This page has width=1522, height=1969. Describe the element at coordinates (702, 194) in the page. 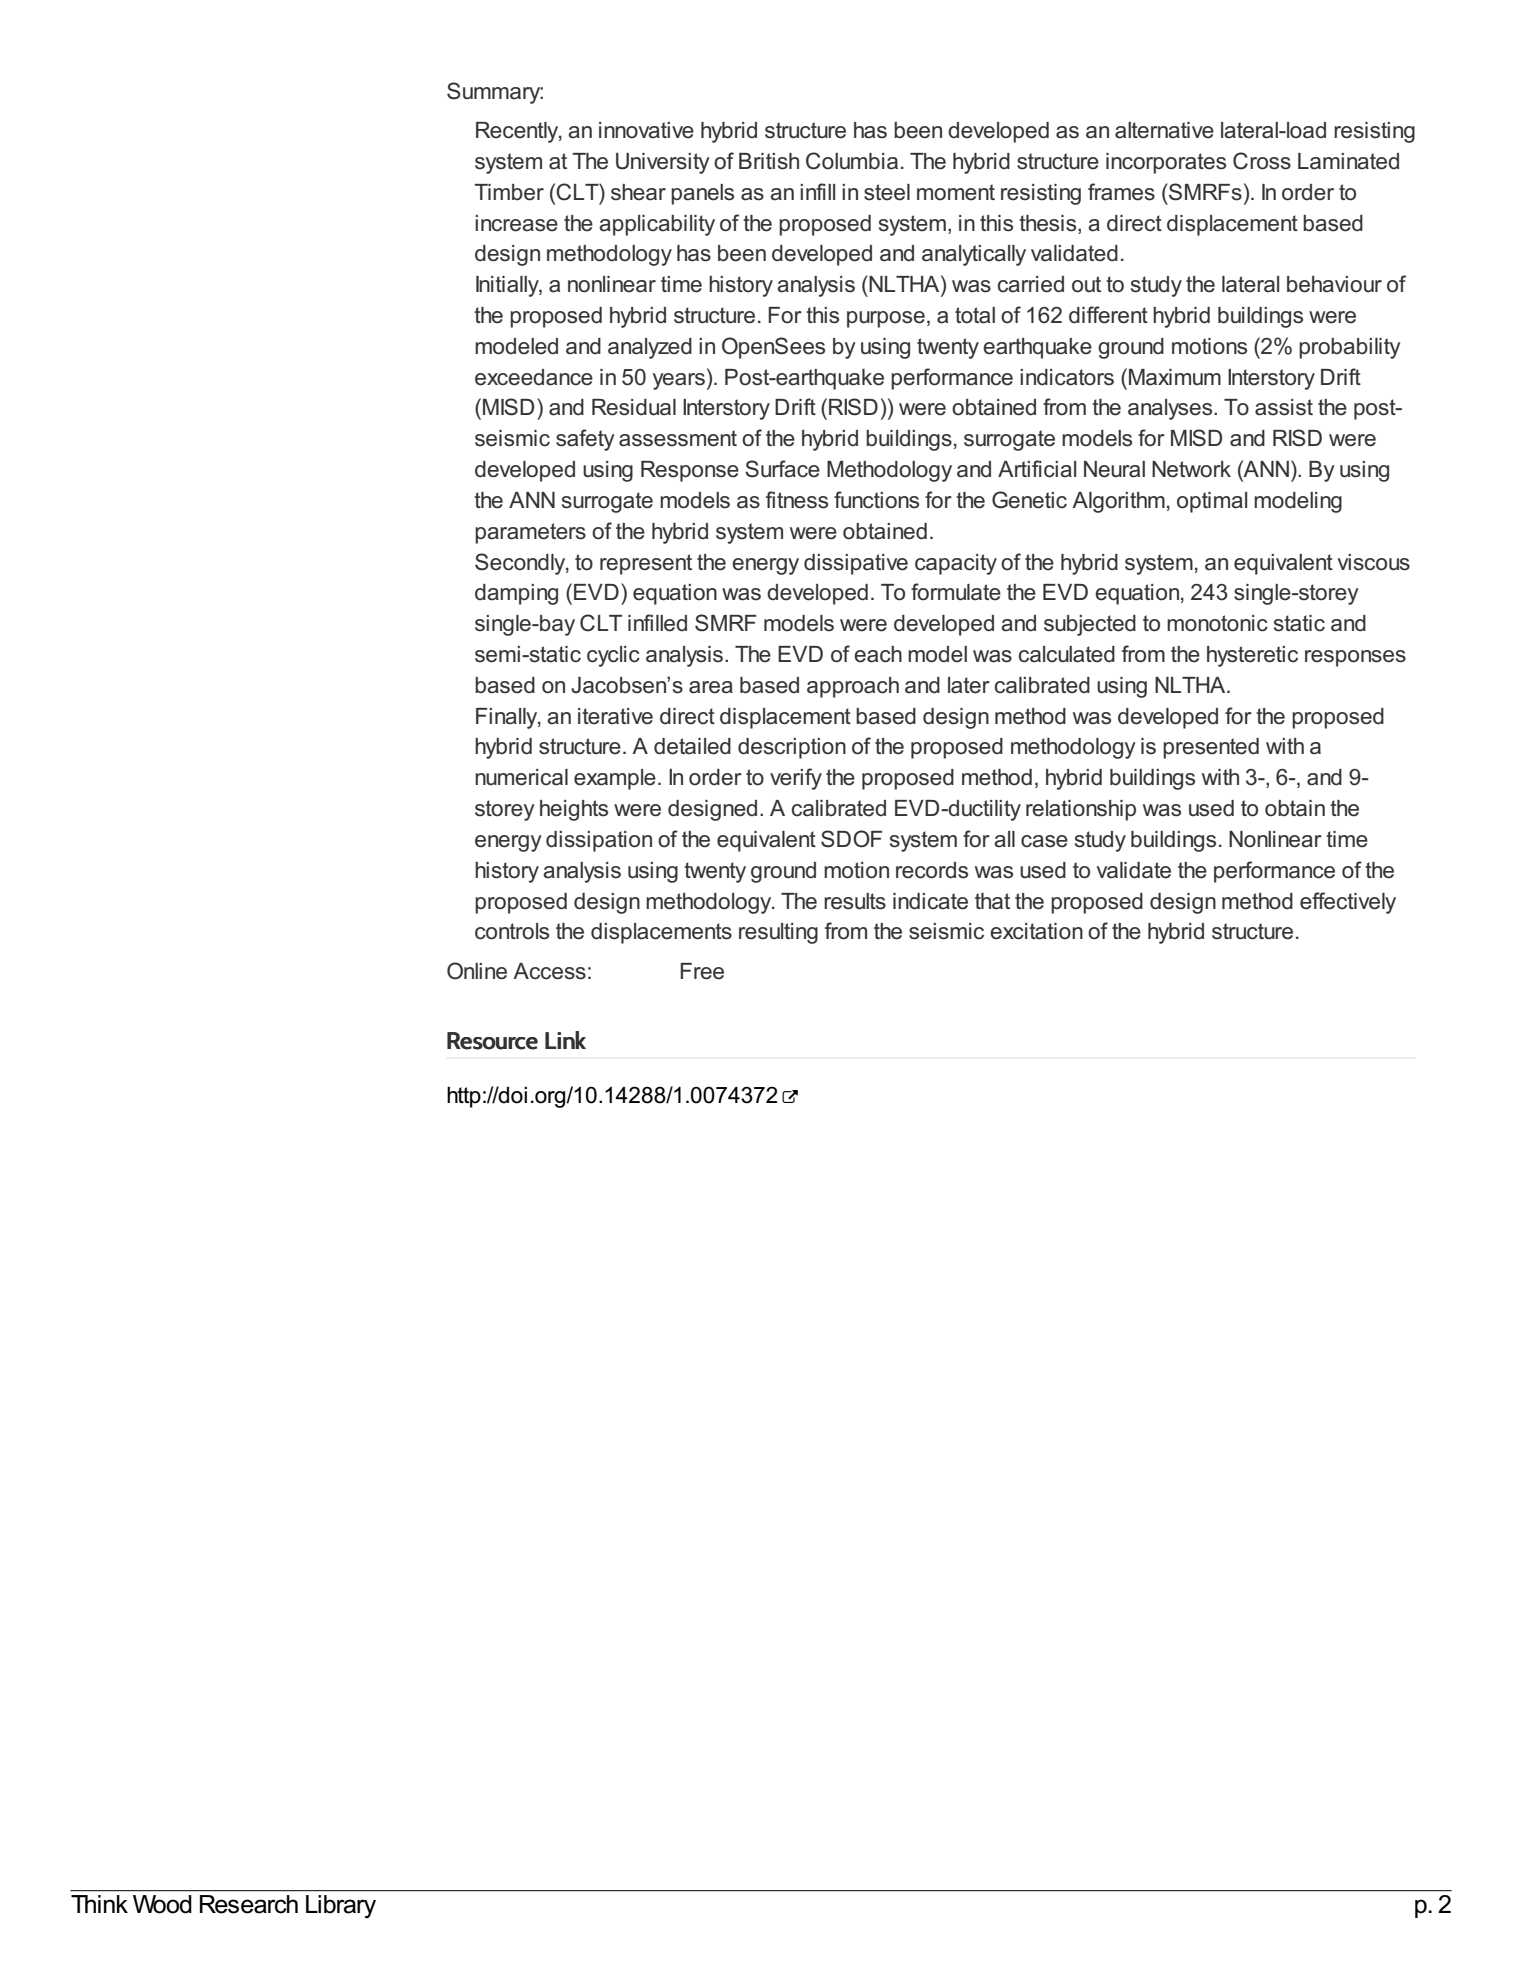

I see `panels` at that location.
